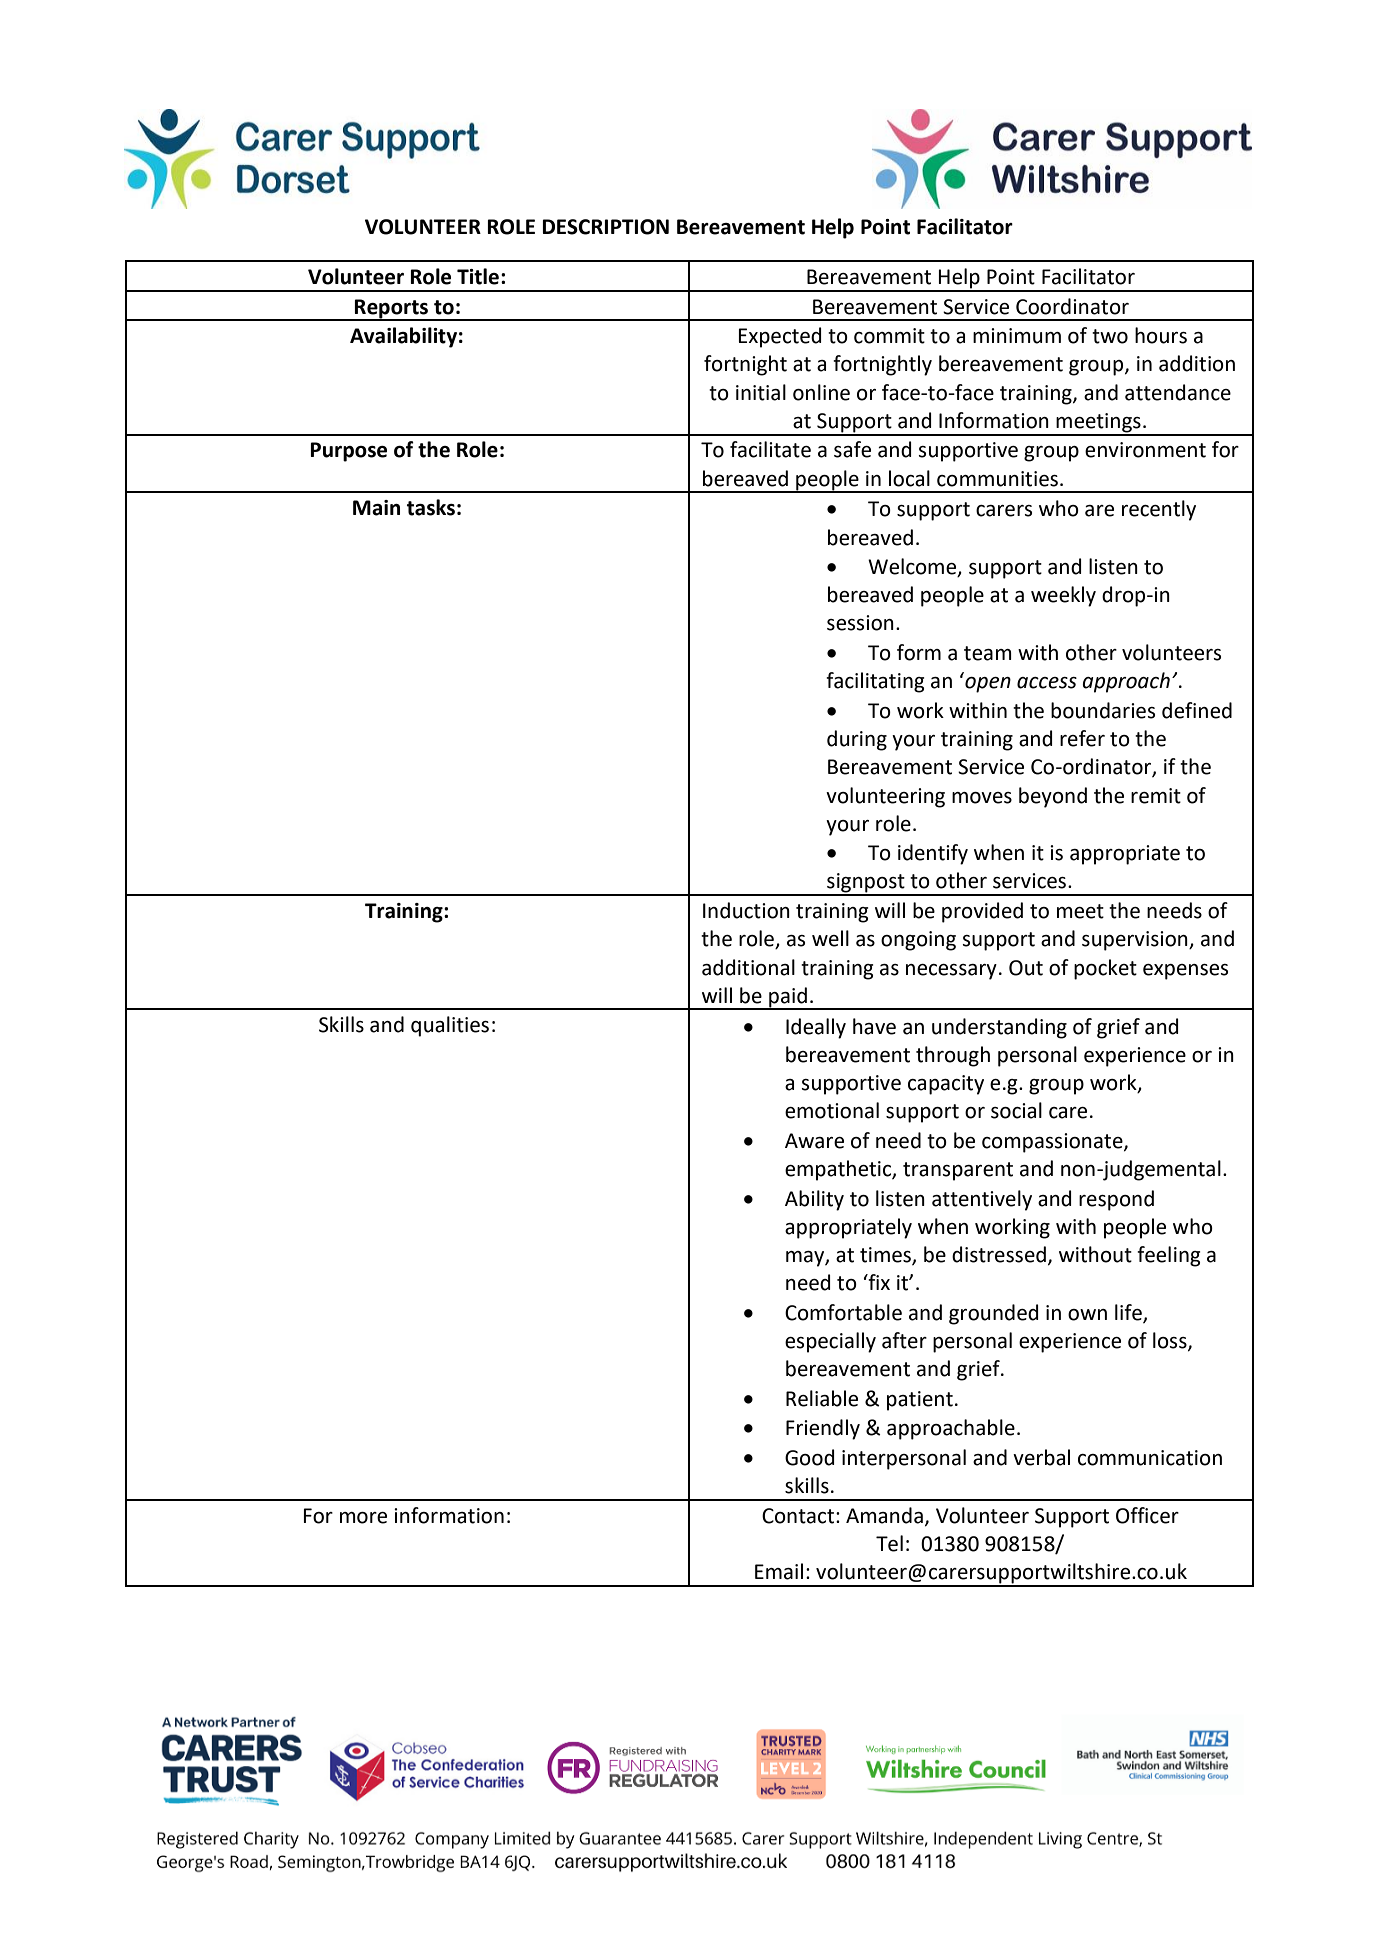 The image size is (1378, 1949). I want to click on two, so click(1110, 336).
